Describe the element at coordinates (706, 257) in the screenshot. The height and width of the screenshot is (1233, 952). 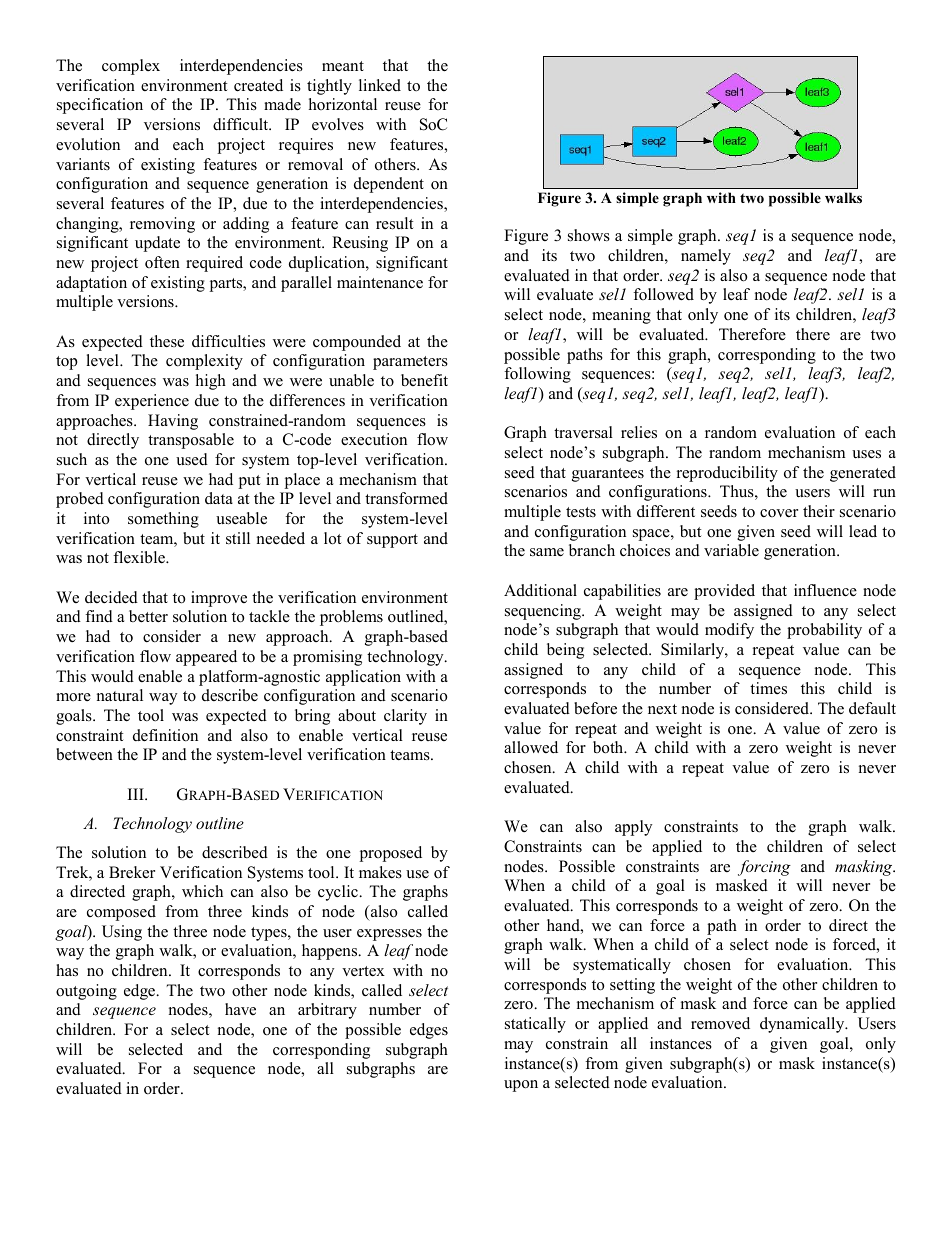
I see `namely` at that location.
